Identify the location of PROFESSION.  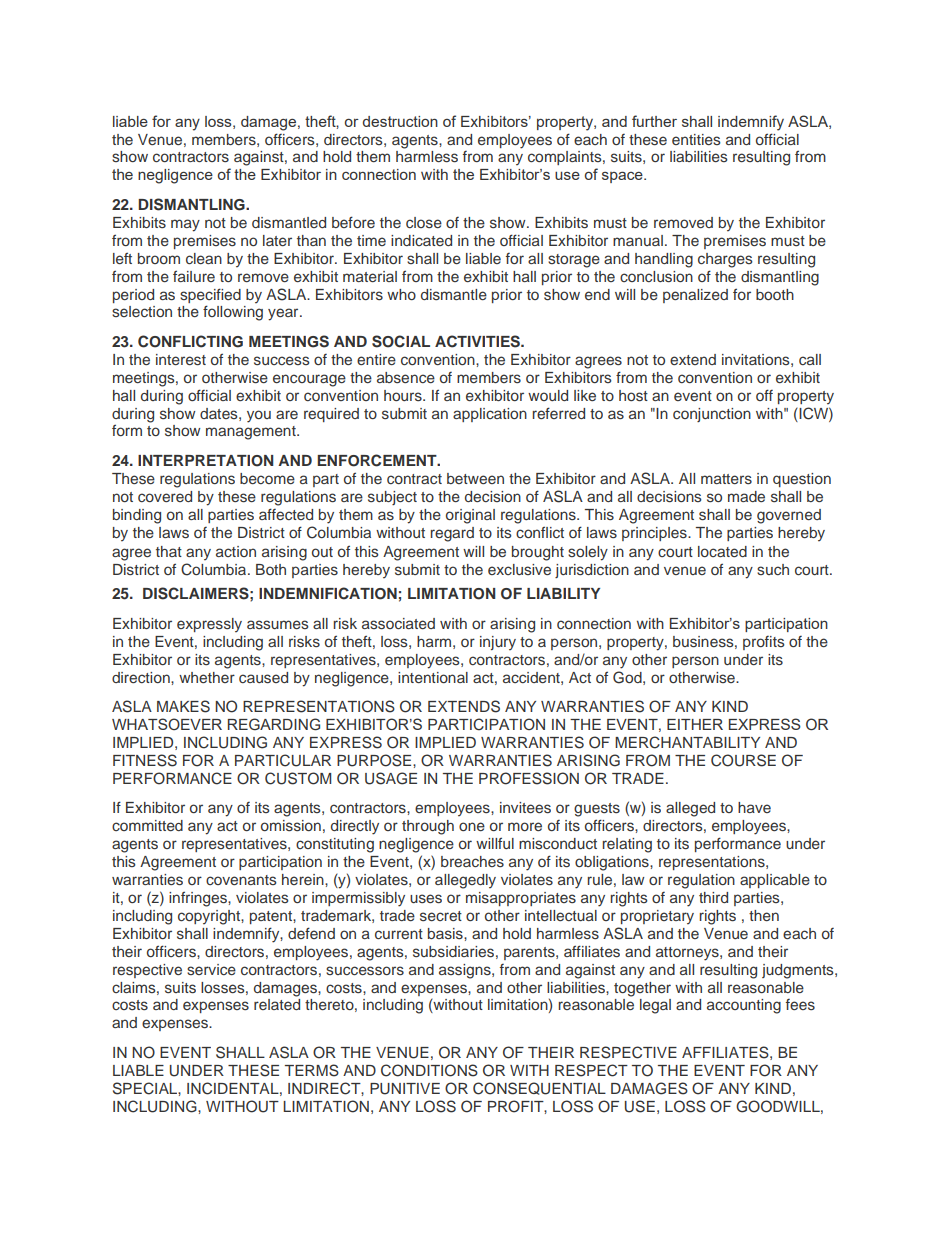
(529, 778).
